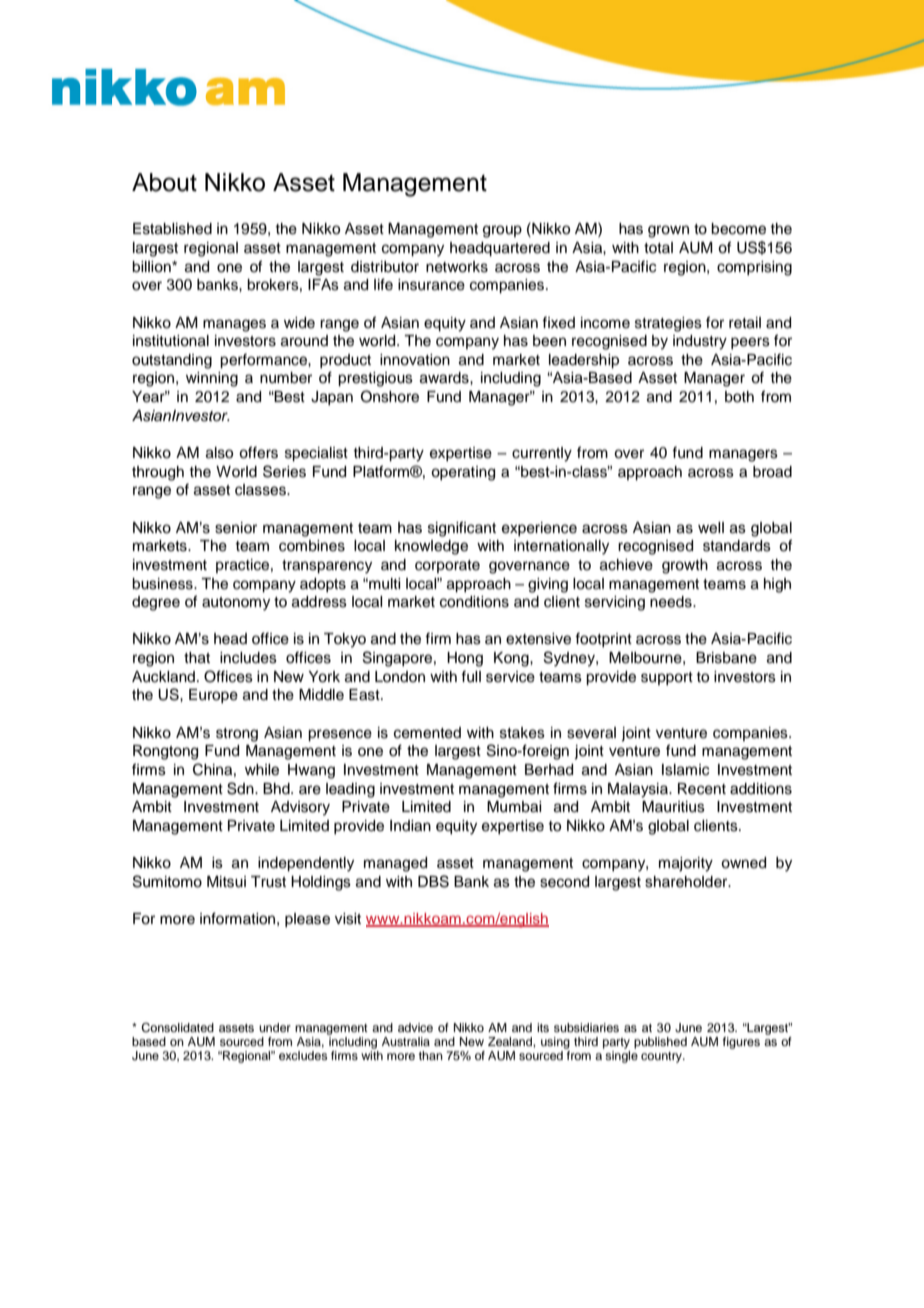 Image resolution: width=924 pixels, height=1308 pixels. What do you see at coordinates (172, 229) in the image?
I see `Established` at bounding box center [172, 229].
